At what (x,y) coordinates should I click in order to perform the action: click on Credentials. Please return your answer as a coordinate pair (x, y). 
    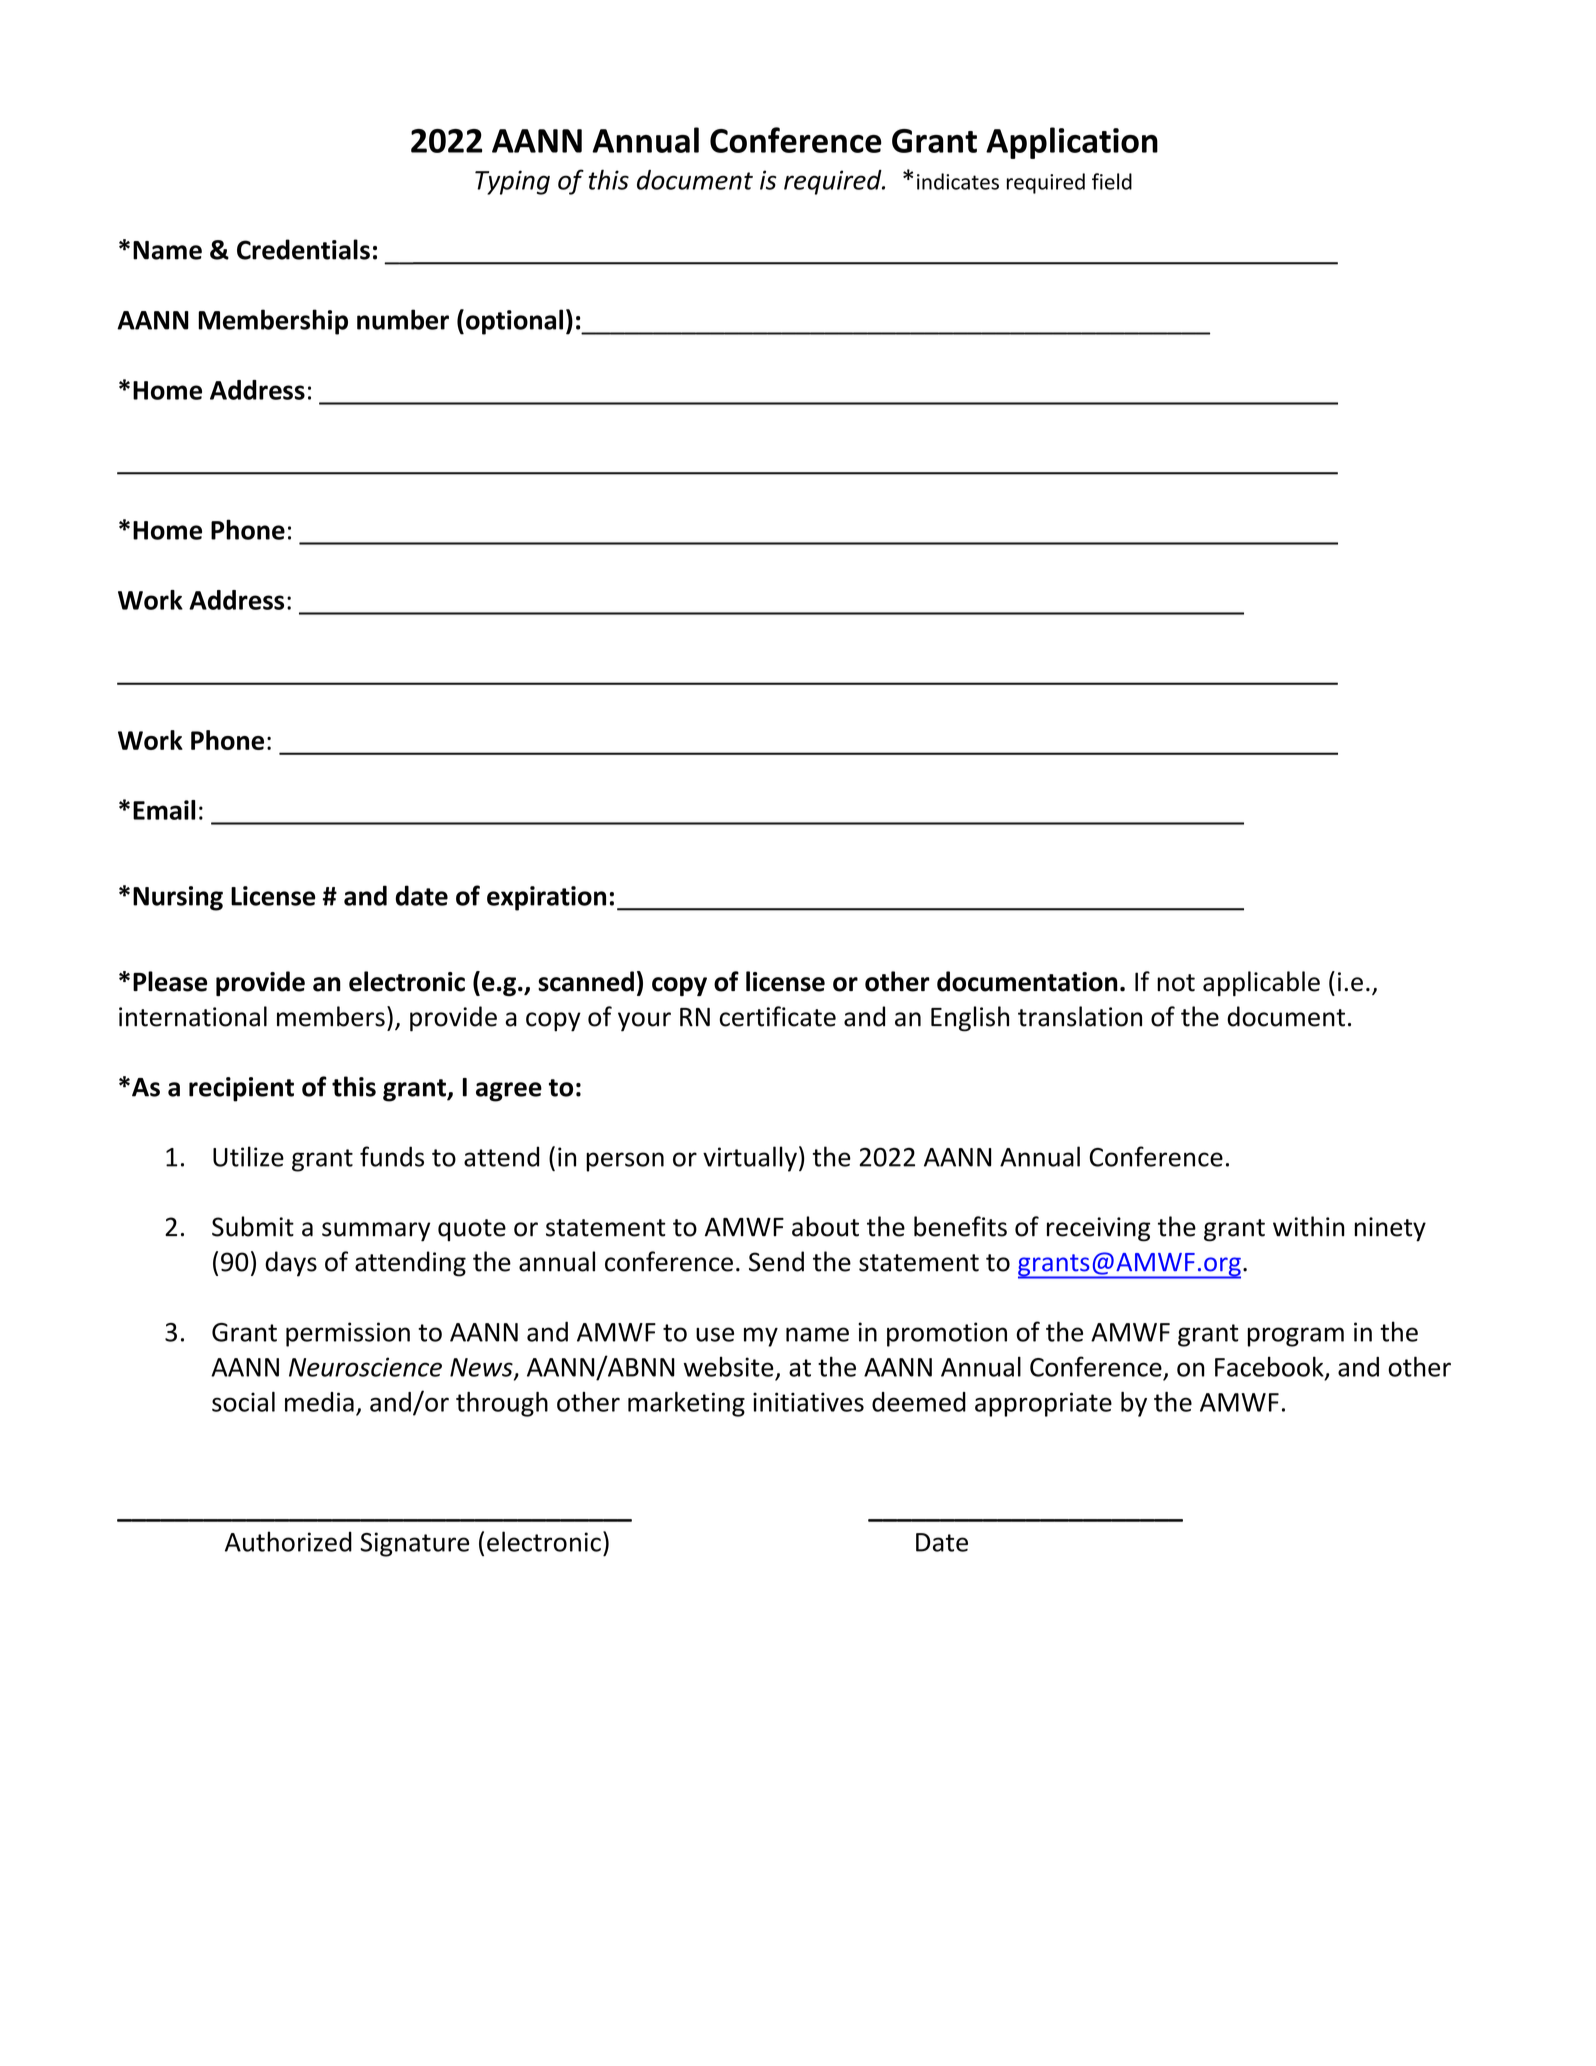
    Looking at the image, I should click on (303, 249).
